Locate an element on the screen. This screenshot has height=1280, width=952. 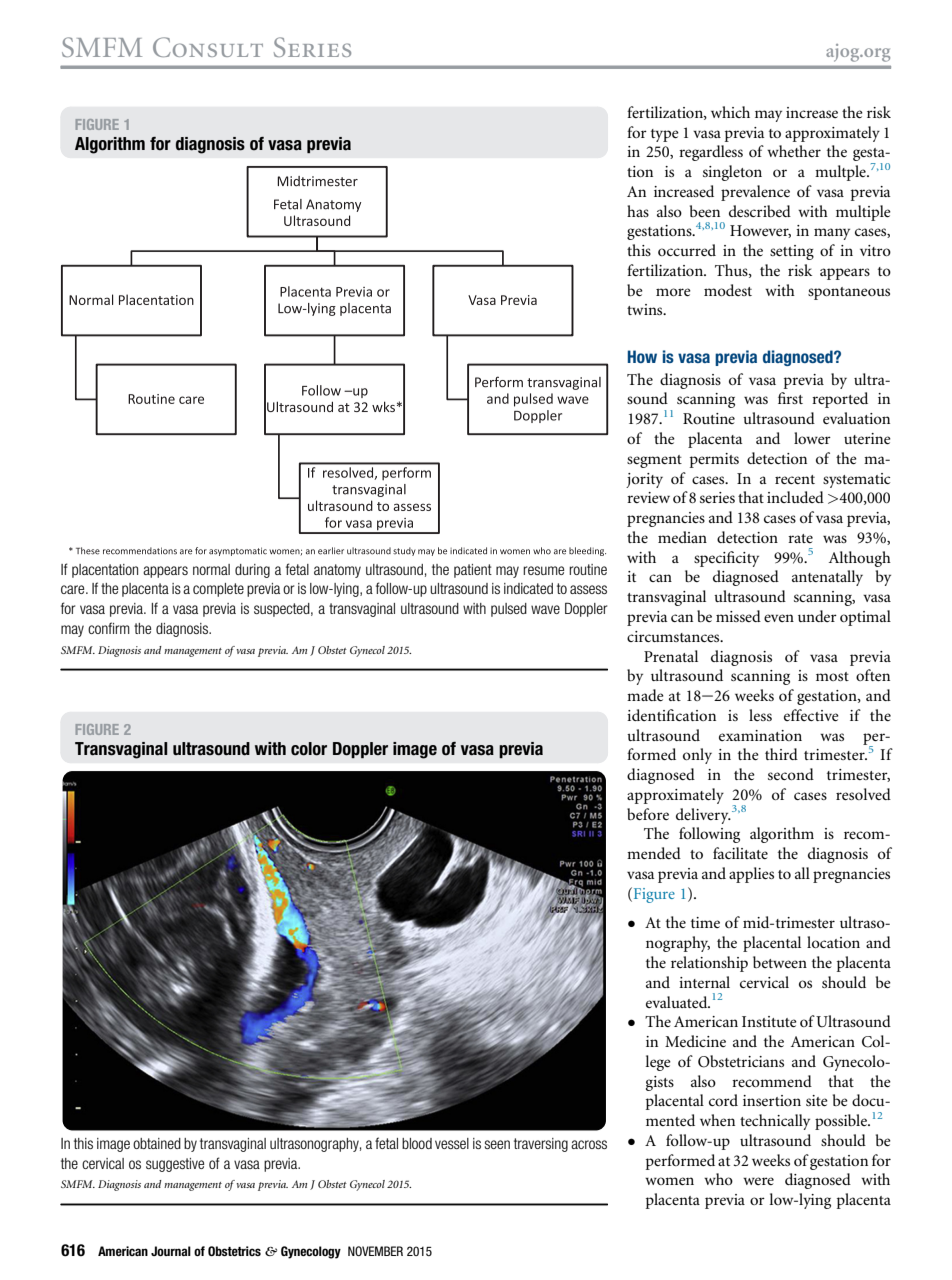
vessel is located at coordinates (452, 1143).
